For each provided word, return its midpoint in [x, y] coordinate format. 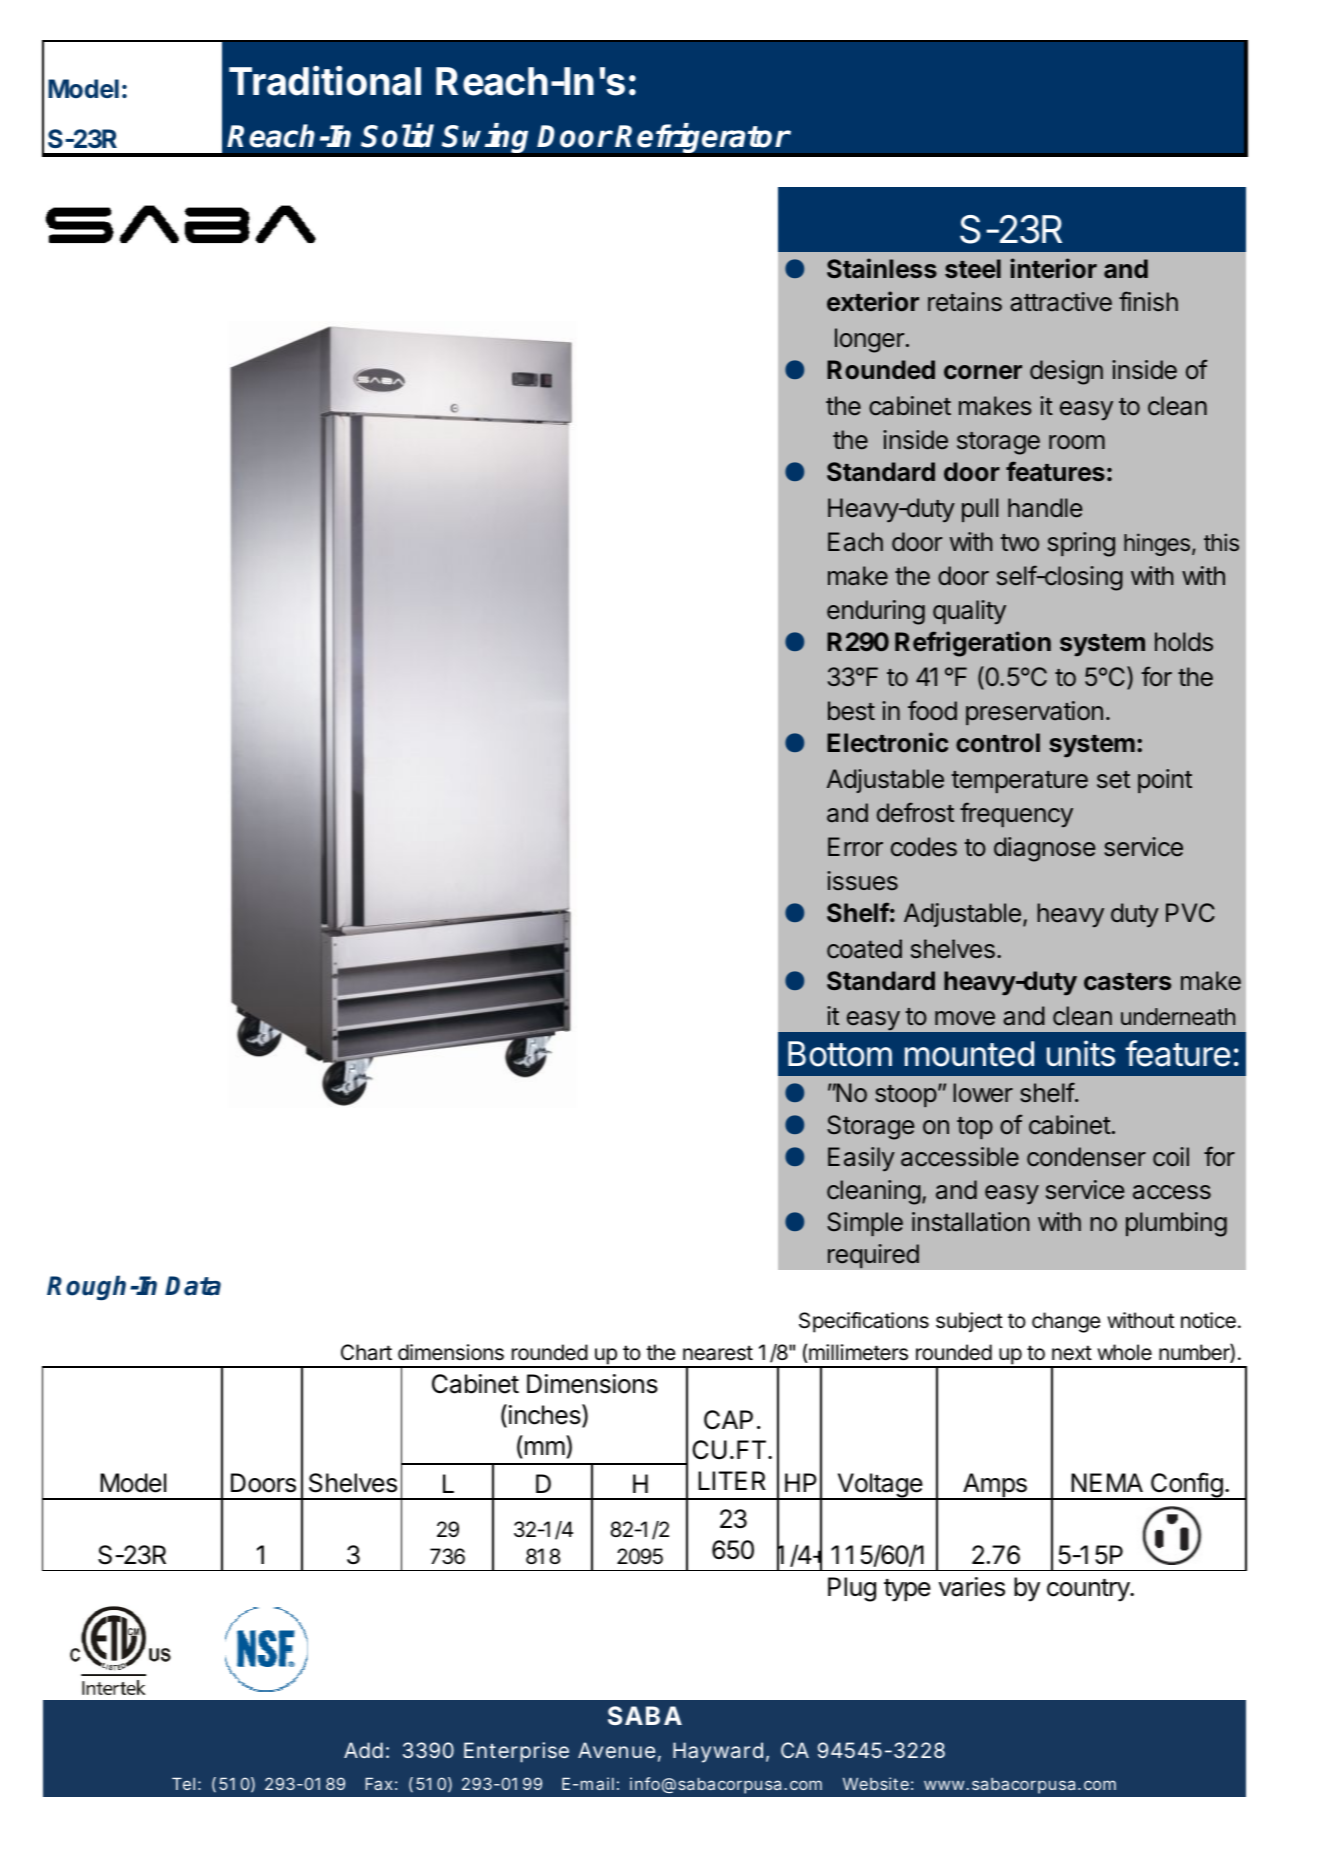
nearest [718, 1353]
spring [1081, 544]
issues [862, 881]
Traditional [325, 81]
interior [1053, 268]
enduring [876, 612]
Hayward [718, 1752]
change [1066, 1322]
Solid [397, 135]
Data [193, 1286]
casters [1127, 981]
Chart [366, 1352]
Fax [379, 1784]
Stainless [882, 268]
